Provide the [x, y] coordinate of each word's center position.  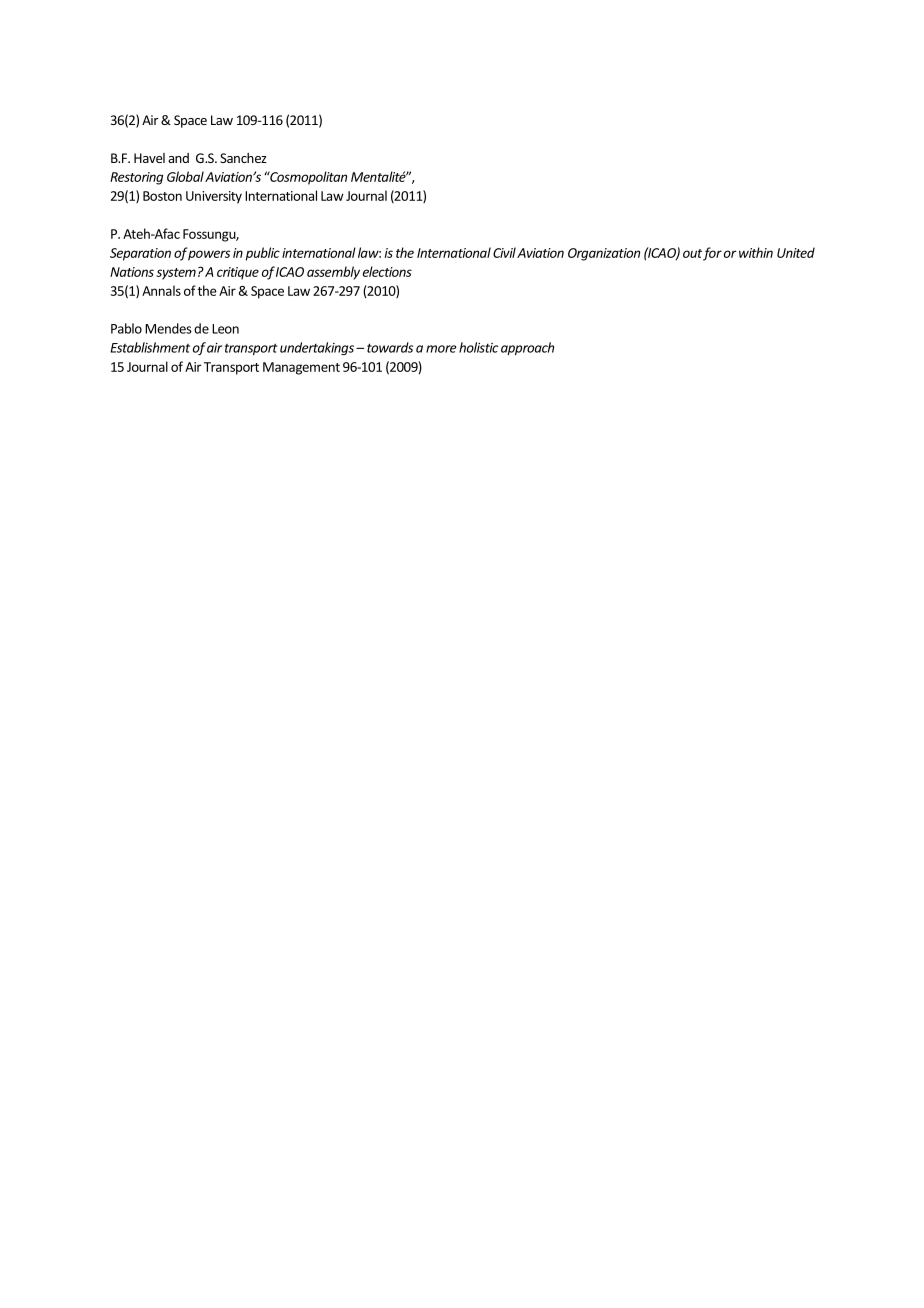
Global [185, 176]
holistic [478, 347]
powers [208, 254]
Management [301, 368]
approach [527, 348]
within [756, 252]
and [178, 158]
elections [387, 271]
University [214, 197]
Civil [504, 252]
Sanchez [243, 158]
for [712, 254]
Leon [225, 329]
